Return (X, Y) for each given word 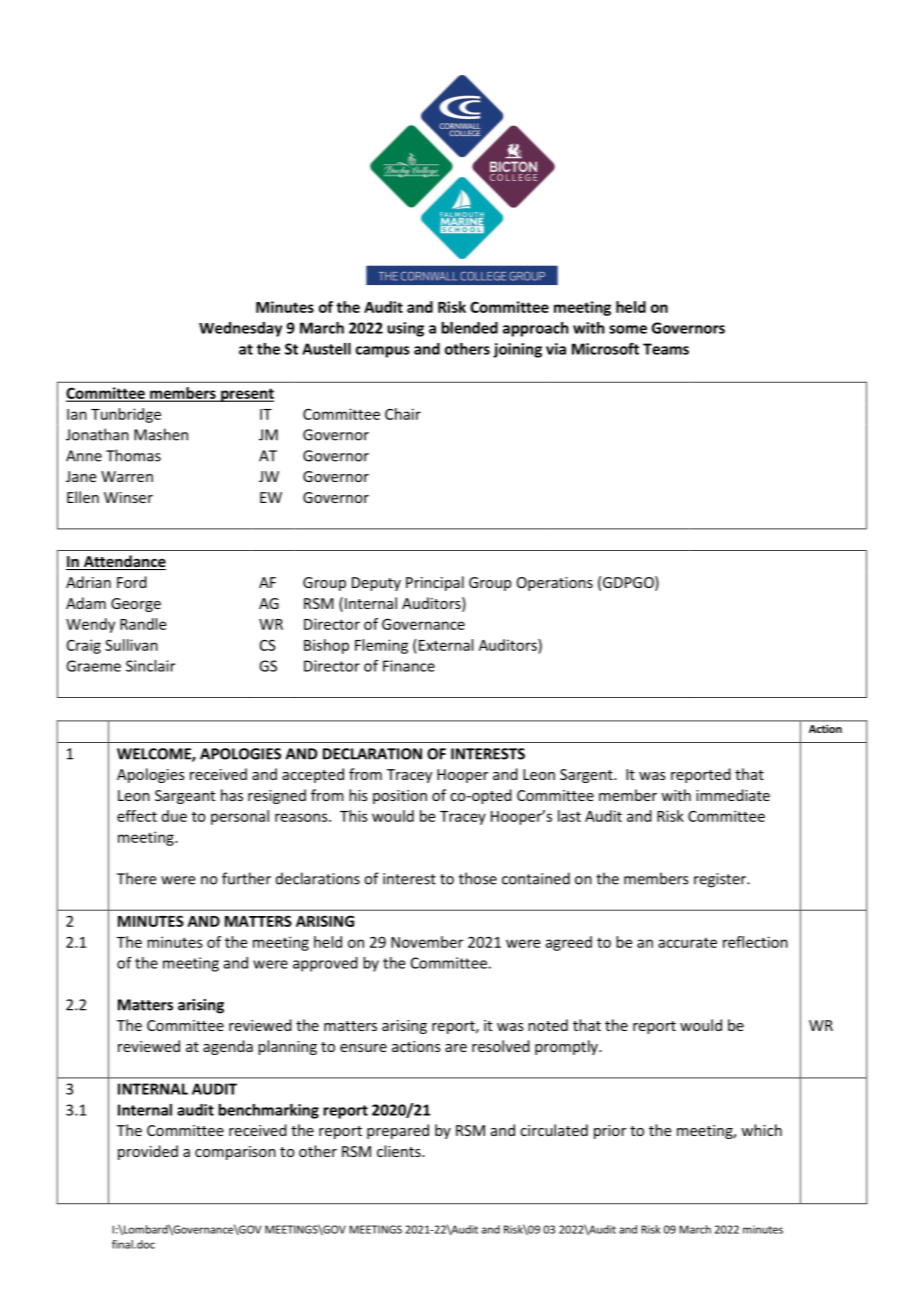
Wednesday (240, 329)
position (400, 797)
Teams (666, 349)
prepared (398, 1131)
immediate (733, 795)
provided (148, 1152)
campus (383, 352)
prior (610, 1132)
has (232, 795)
